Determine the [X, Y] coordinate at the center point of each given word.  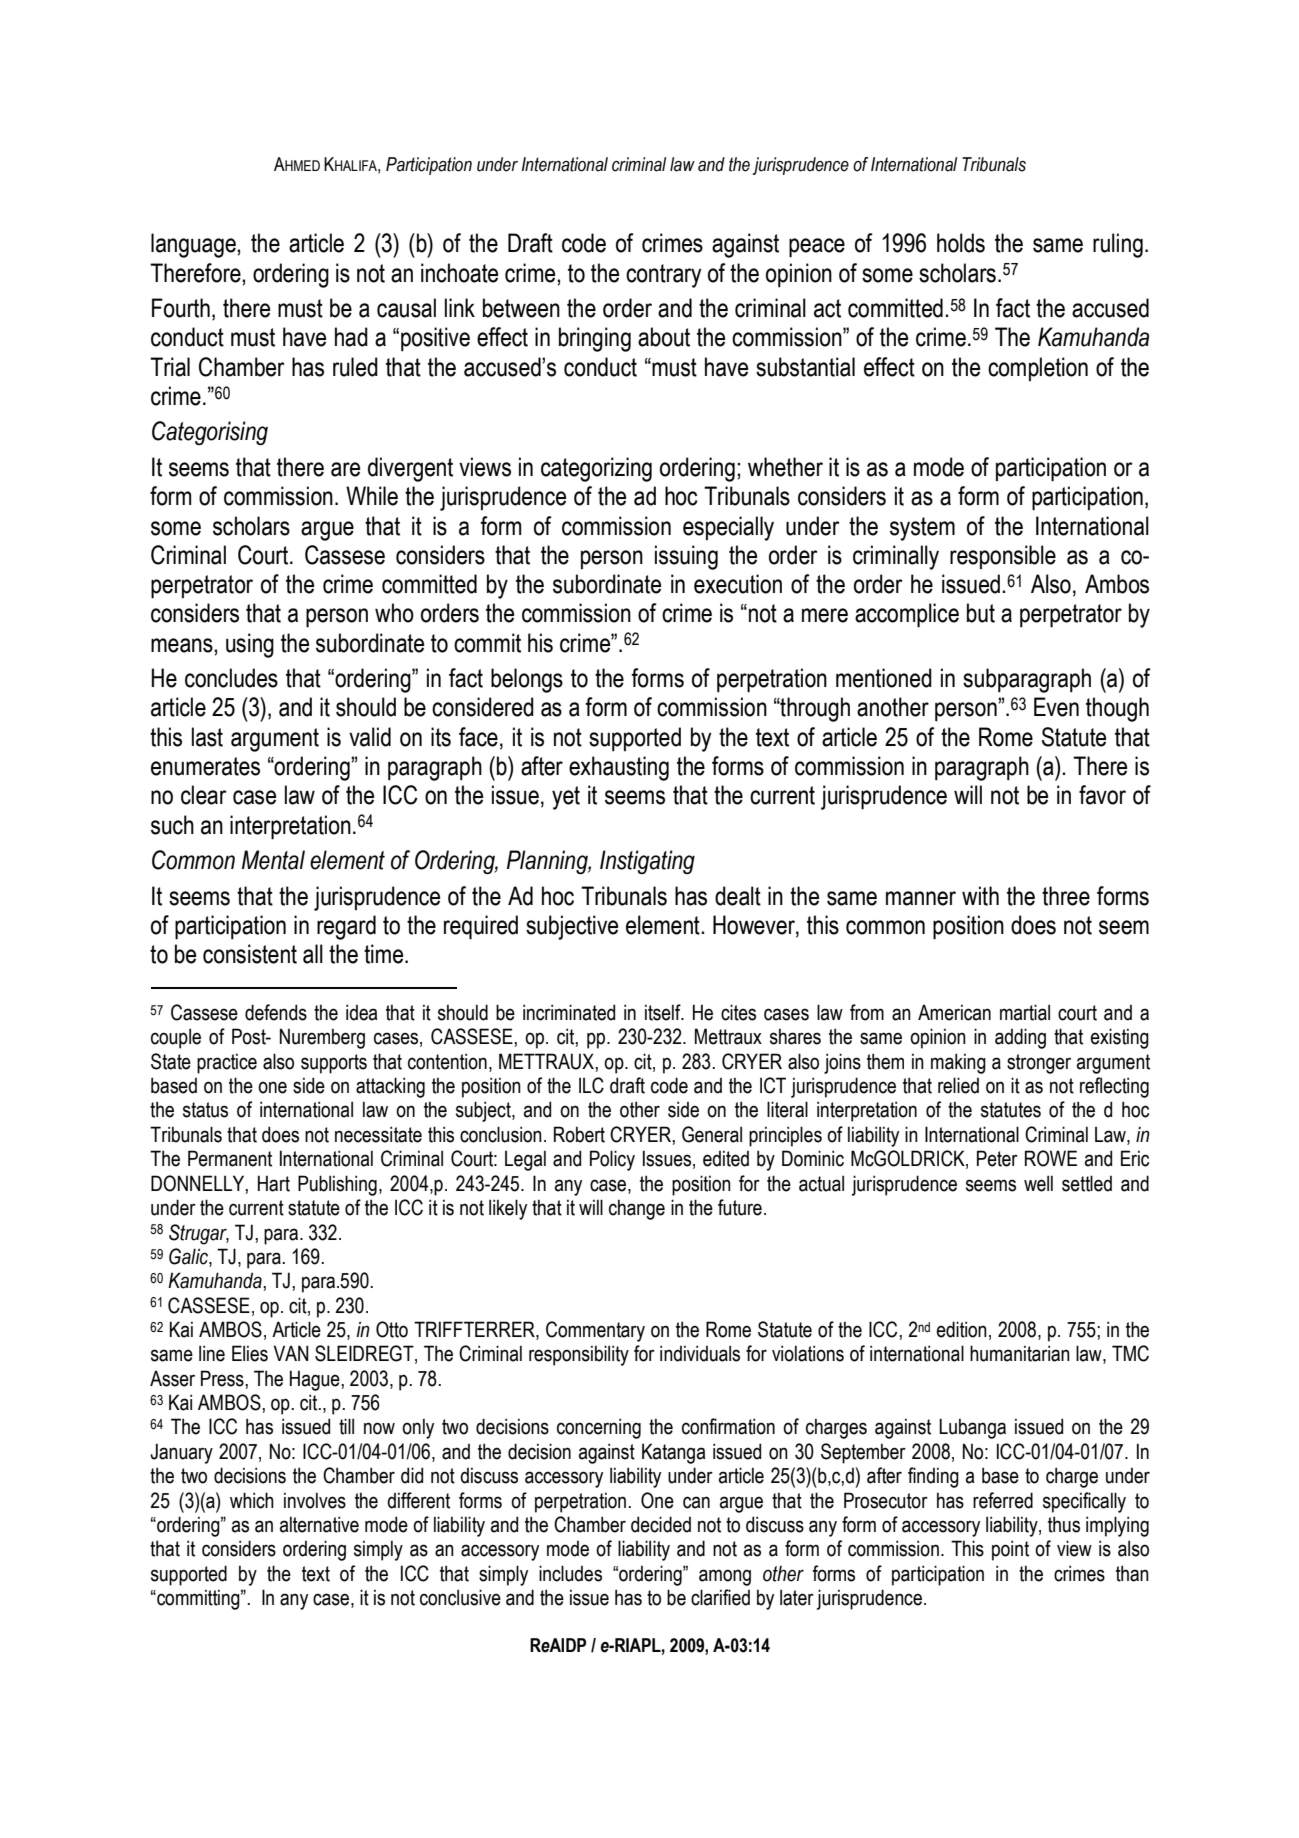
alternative [319, 1524]
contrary [664, 276]
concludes [231, 678]
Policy [612, 1160]
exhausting [619, 768]
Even [1056, 707]
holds [961, 243]
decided [661, 1524]
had [351, 337]
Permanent [230, 1158]
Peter [997, 1158]
